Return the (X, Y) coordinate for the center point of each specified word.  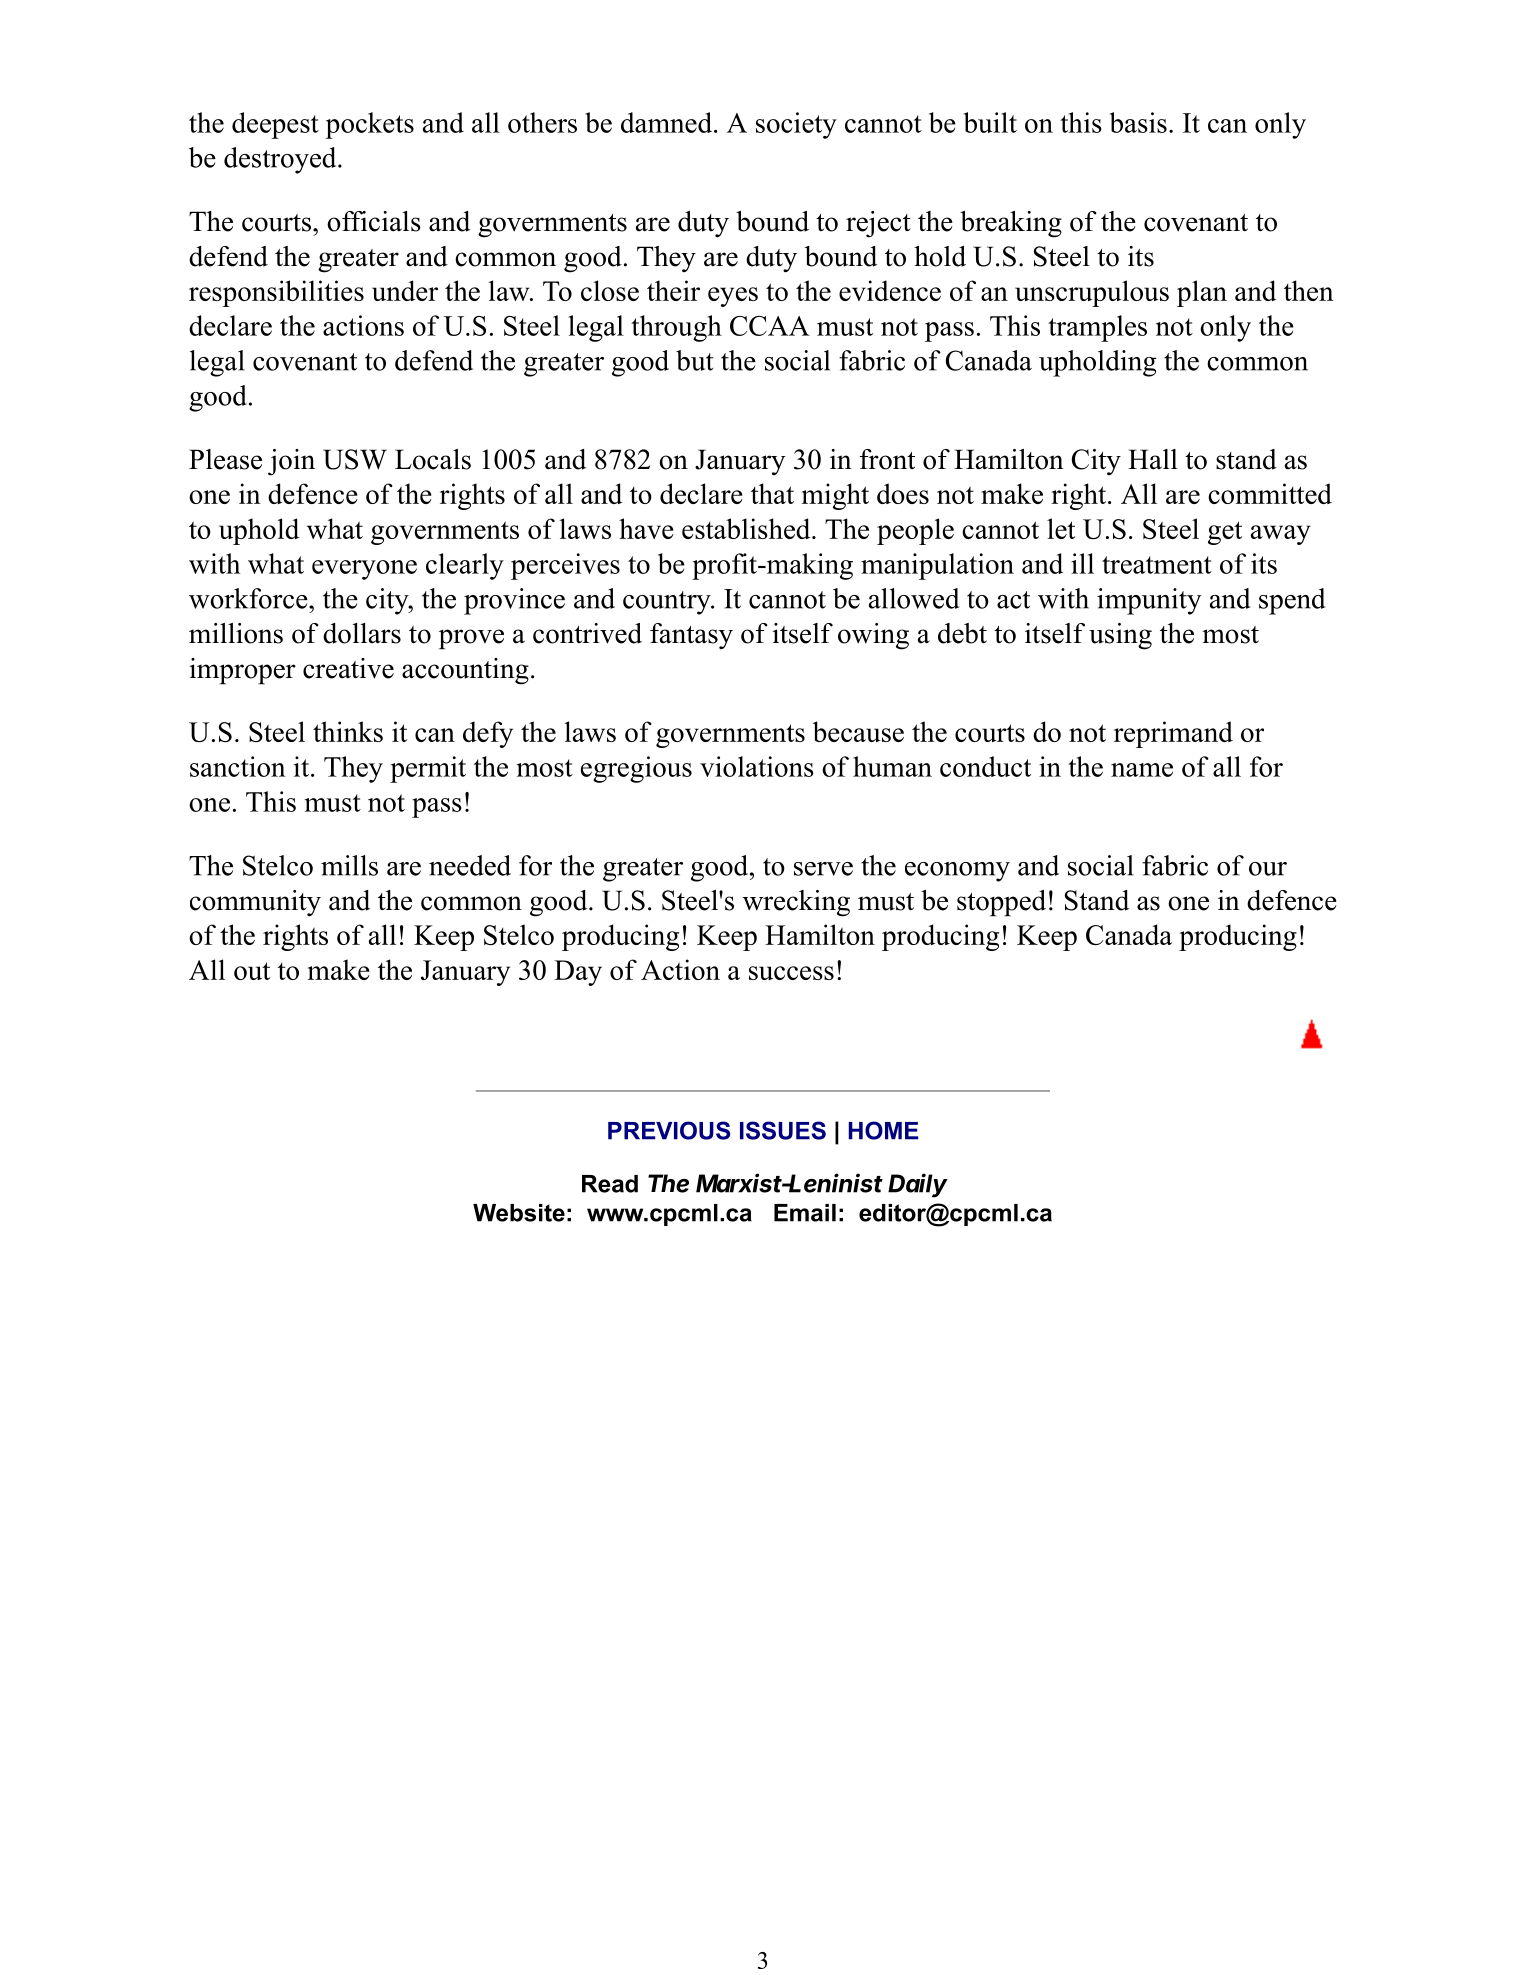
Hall (1153, 459)
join (291, 462)
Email (805, 1213)
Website (519, 1213)
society (796, 125)
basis (1138, 122)
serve (823, 869)
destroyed (281, 160)
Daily (918, 1185)
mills (349, 865)
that (772, 493)
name (1142, 770)
